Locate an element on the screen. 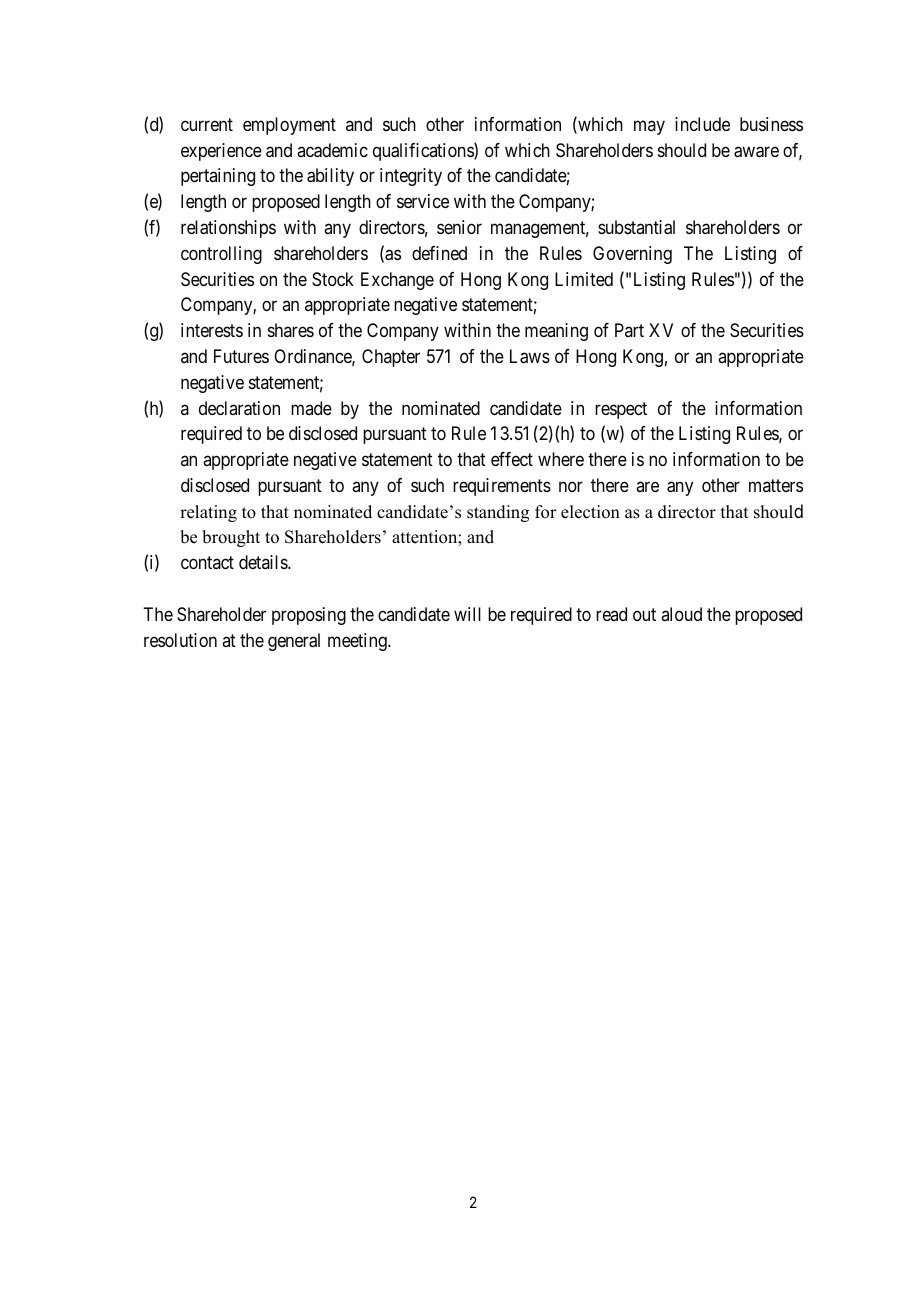  experience is located at coordinates (221, 152).
